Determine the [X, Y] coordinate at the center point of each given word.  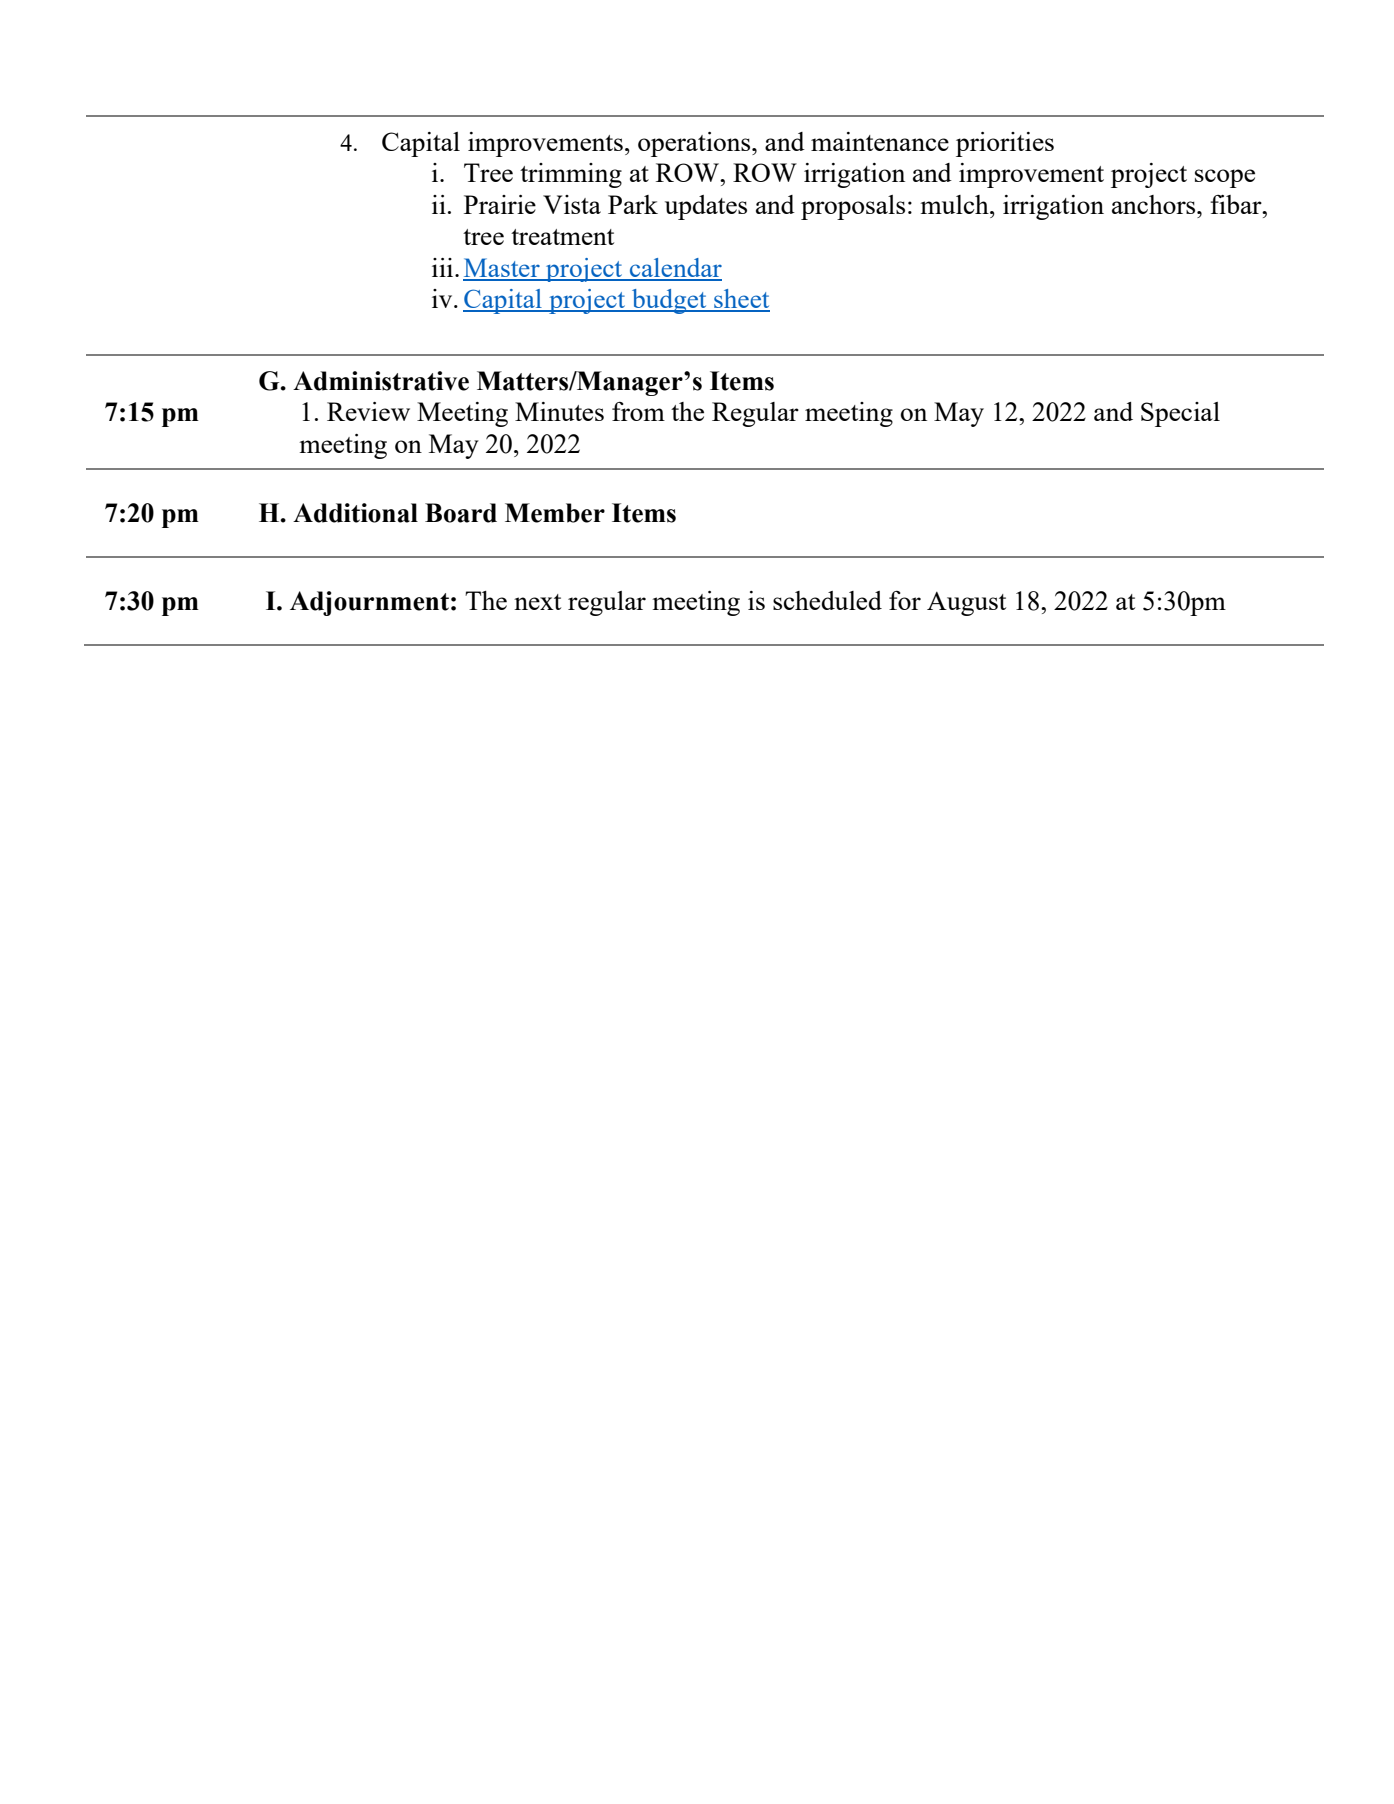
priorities [1005, 144]
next [537, 602]
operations [695, 144]
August [966, 604]
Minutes [559, 411]
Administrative [381, 381]
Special [1180, 414]
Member [555, 513]
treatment [562, 237]
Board [461, 513]
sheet [741, 300]
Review [368, 411]
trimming [571, 175]
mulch [955, 204]
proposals [853, 207]
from [638, 411]
